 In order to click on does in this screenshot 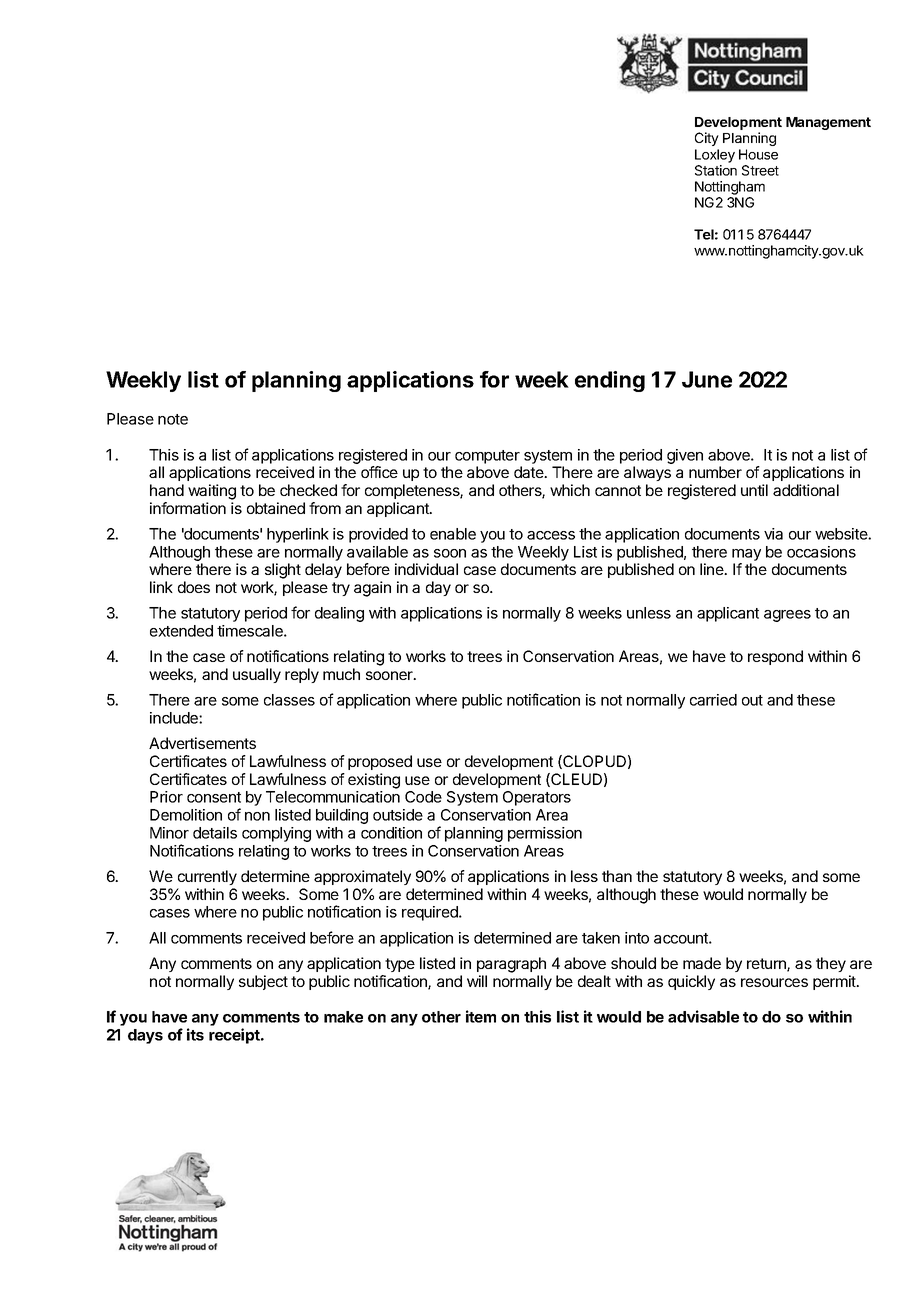, I will do `click(194, 587)`.
